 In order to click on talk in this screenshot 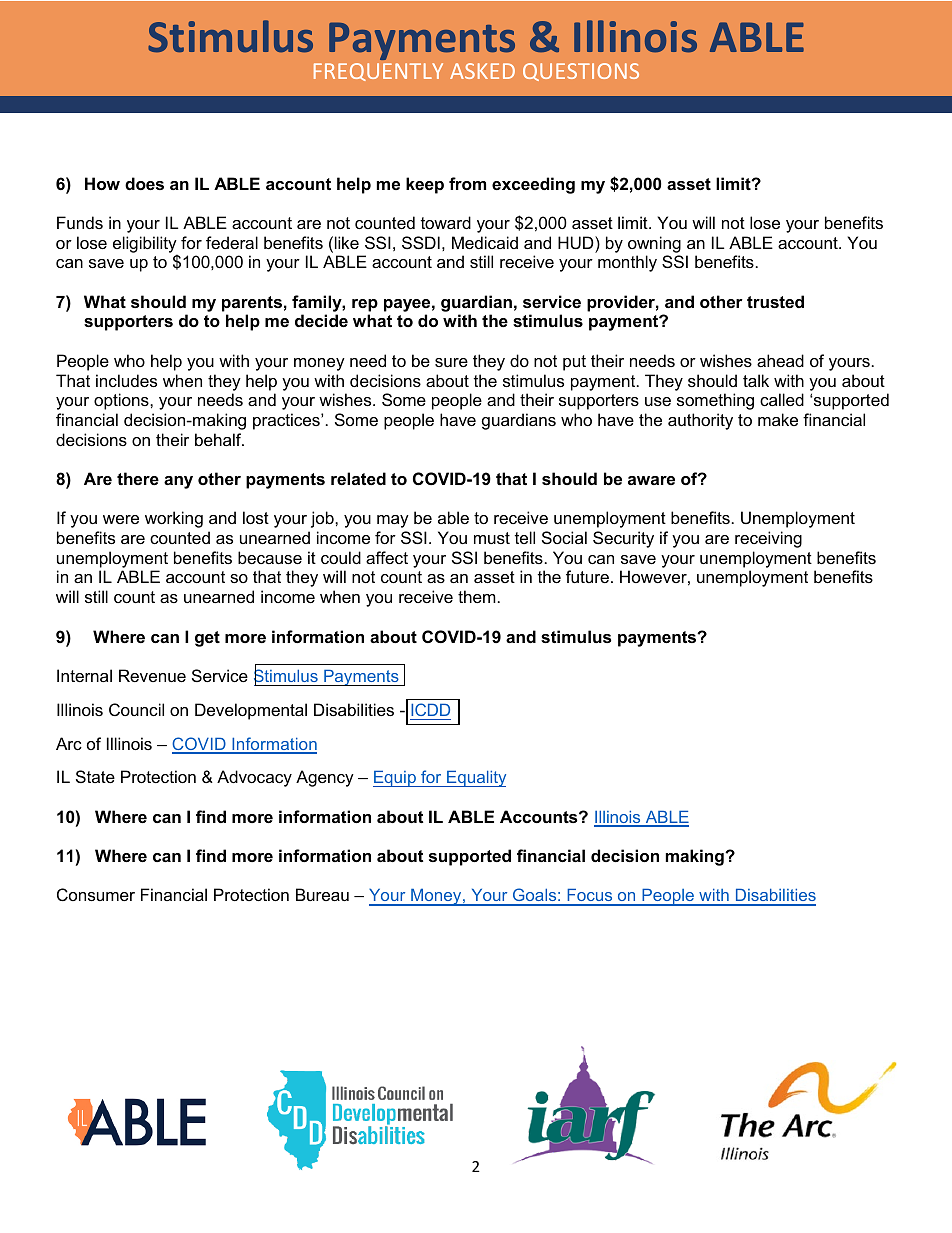, I will do `click(756, 380)`.
